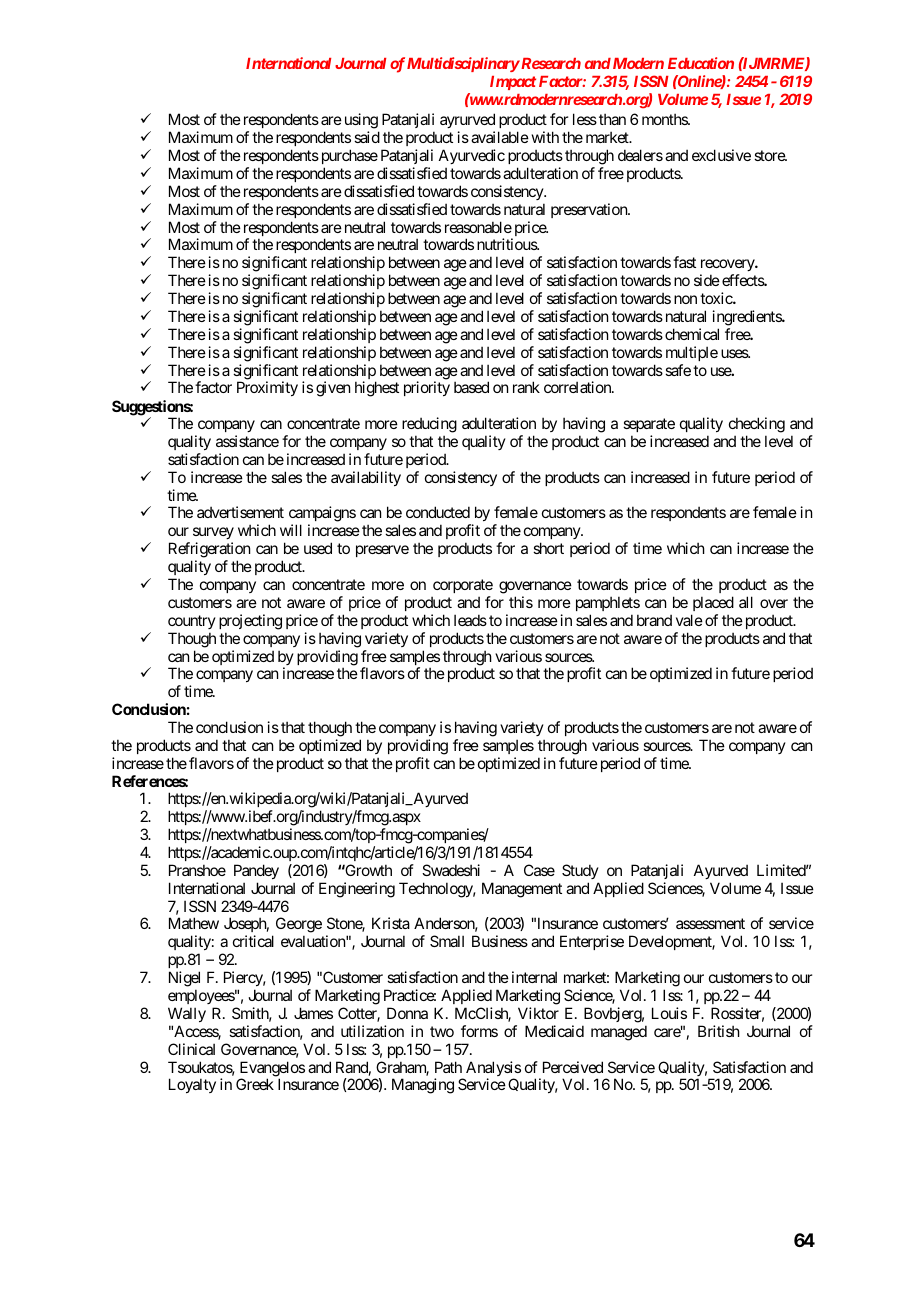  Describe the element at coordinates (701, 63) in the page. I see `Education` at that location.
